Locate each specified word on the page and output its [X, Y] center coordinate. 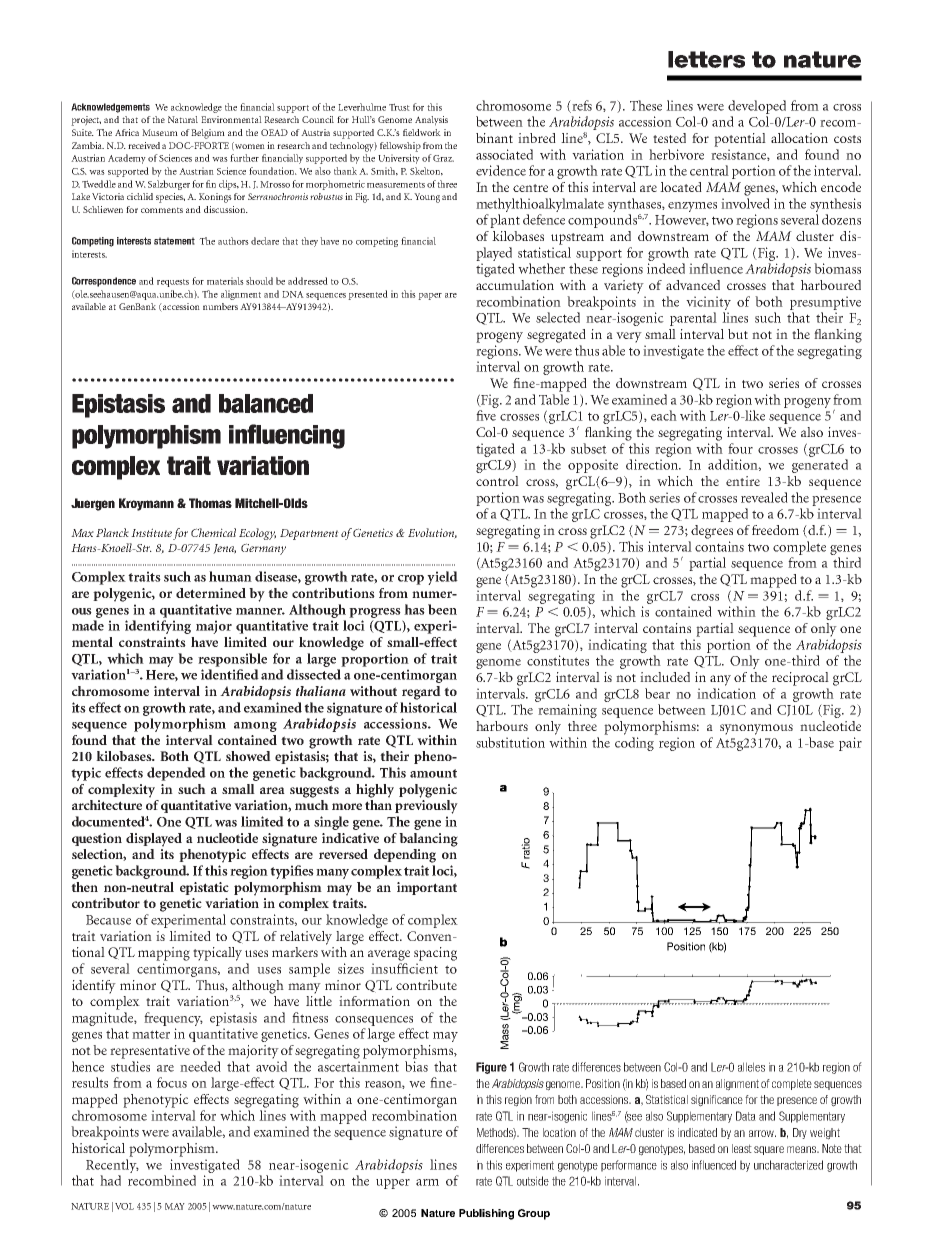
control [497, 481]
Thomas [210, 503]
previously [426, 807]
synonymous [756, 729]
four [740, 448]
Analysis [431, 121]
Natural [183, 119]
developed [757, 107]
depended [176, 774]
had [110, 1180]
